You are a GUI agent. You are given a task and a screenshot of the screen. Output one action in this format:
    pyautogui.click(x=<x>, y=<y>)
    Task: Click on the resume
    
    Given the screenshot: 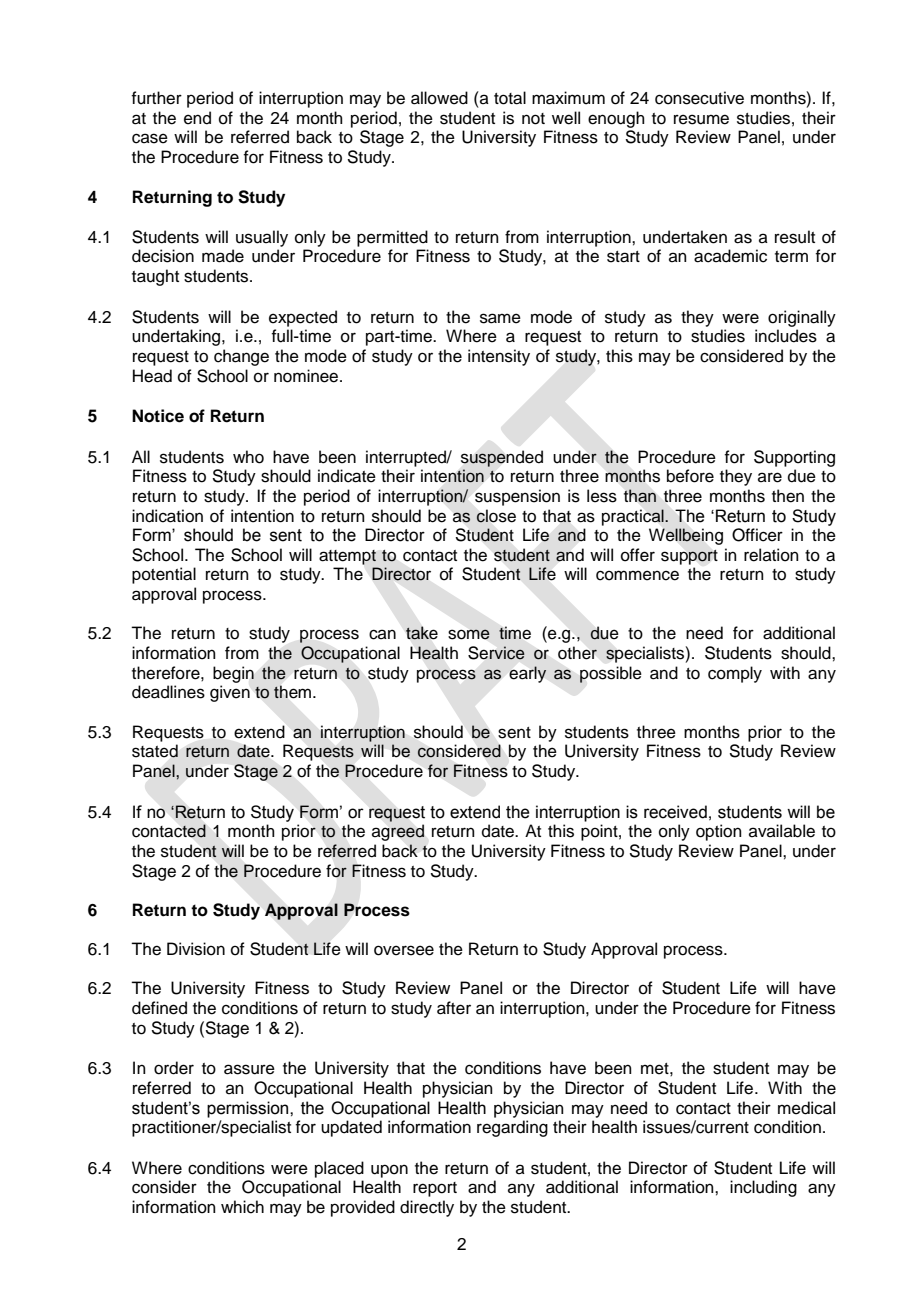 What is the action you would take?
    pyautogui.click(x=701, y=119)
